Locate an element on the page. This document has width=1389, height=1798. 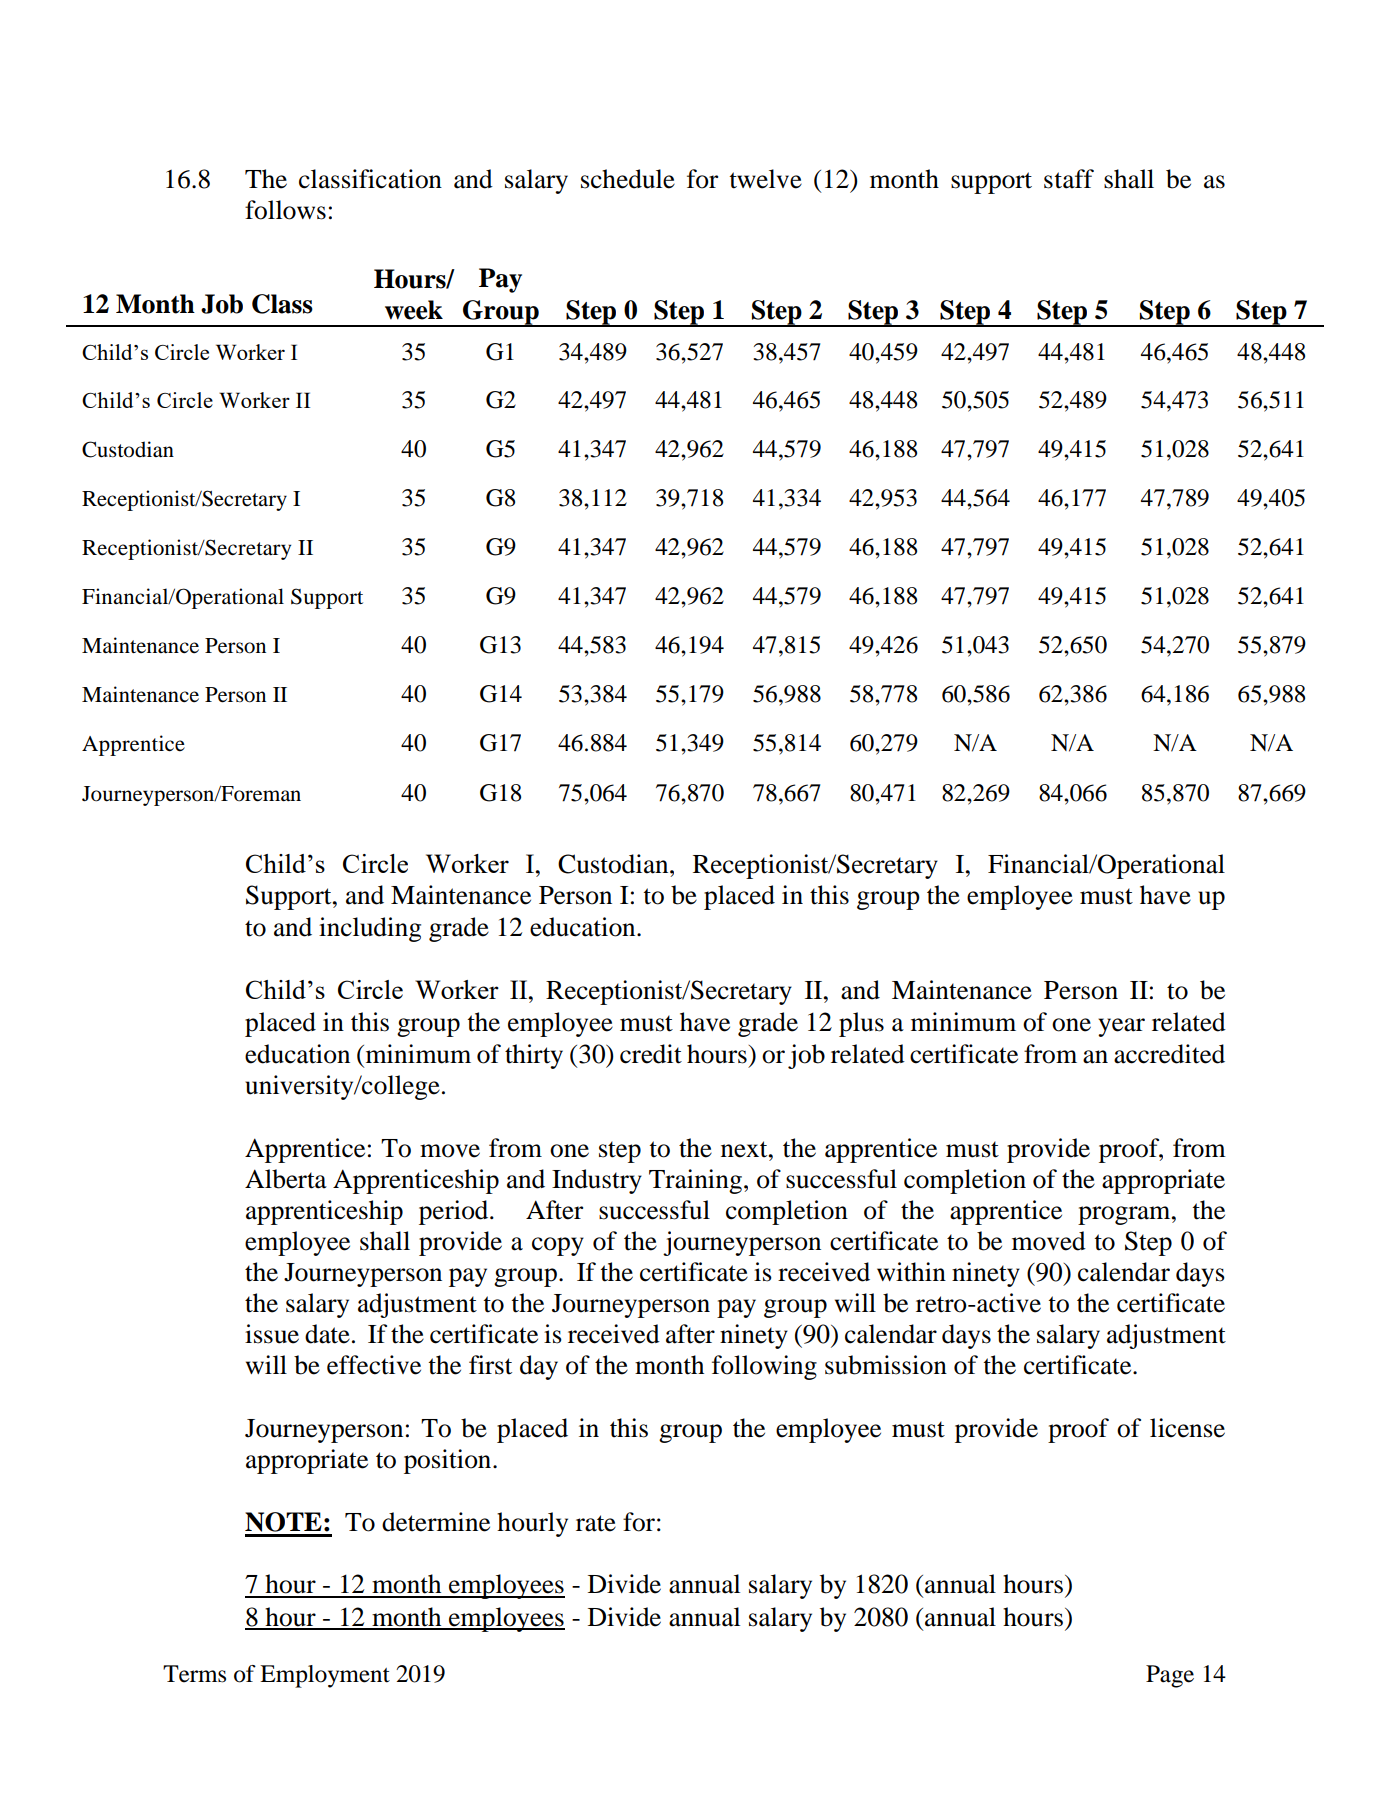
follows is located at coordinates (285, 210).
